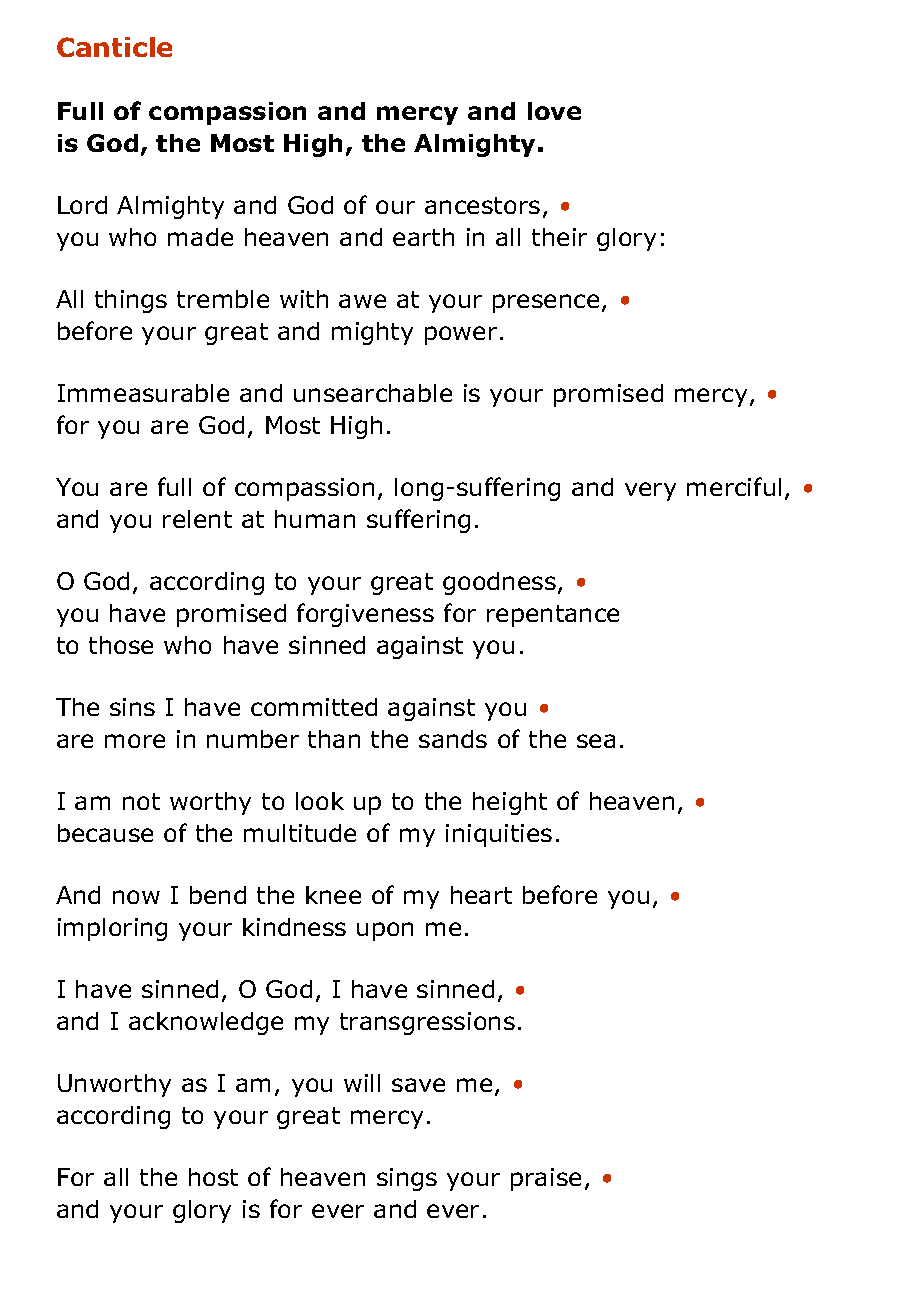 This screenshot has height=1308, width=924. I want to click on love, so click(554, 111).
